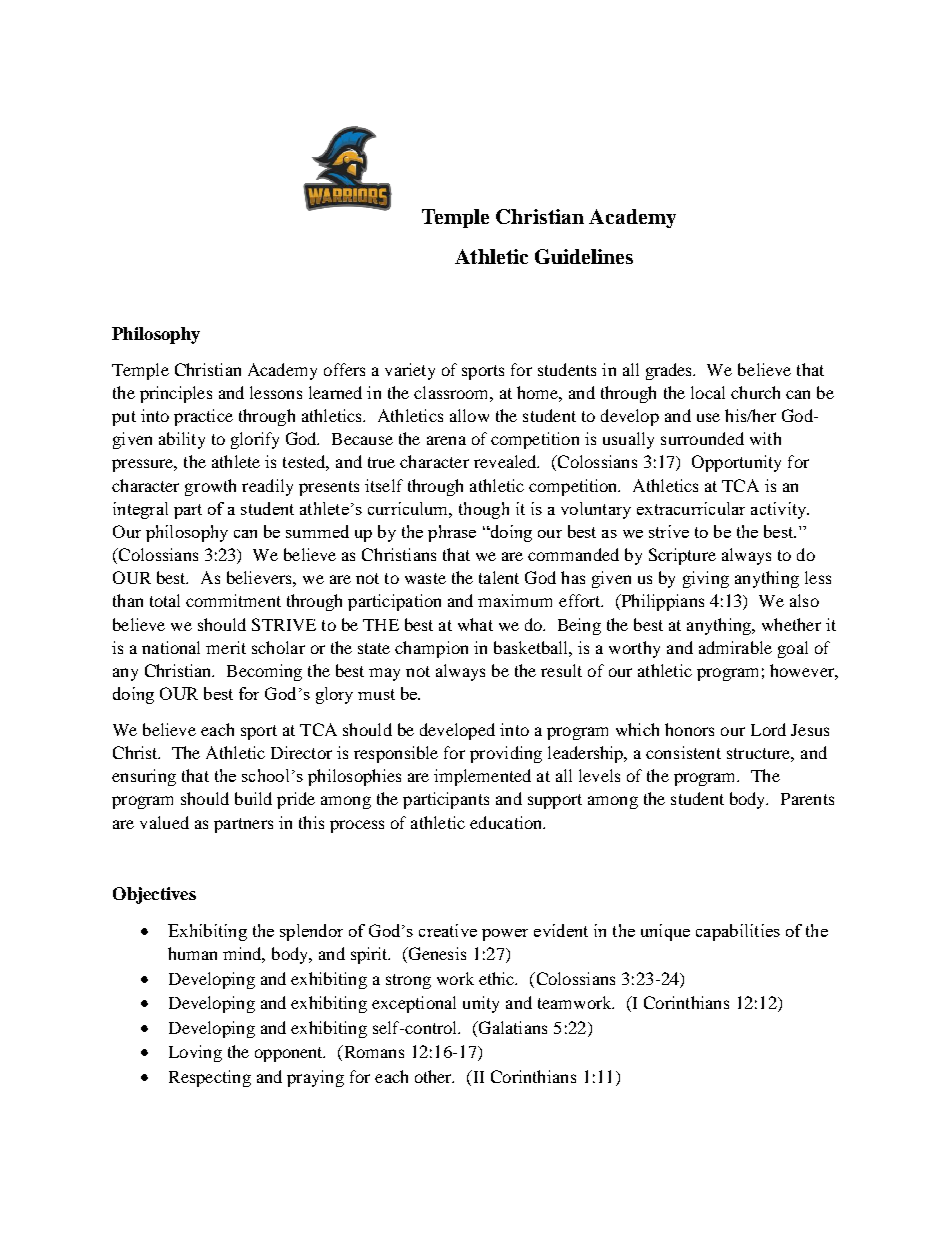  Describe the element at coordinates (195, 1053) in the screenshot. I see `Loving` at that location.
